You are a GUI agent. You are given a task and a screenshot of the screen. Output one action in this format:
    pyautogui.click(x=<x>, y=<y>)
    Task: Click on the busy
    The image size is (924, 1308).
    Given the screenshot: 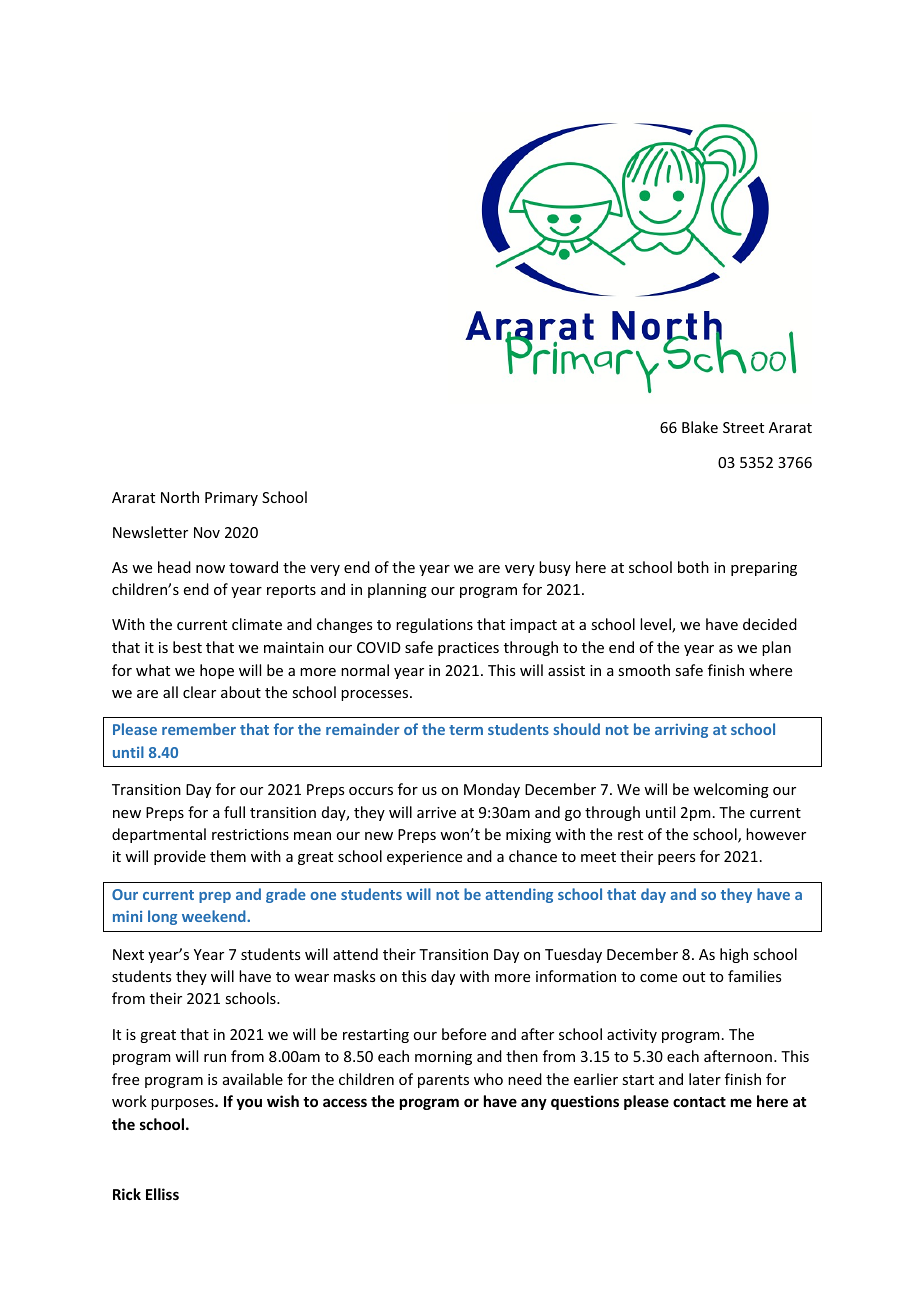 What is the action you would take?
    pyautogui.click(x=555, y=568)
